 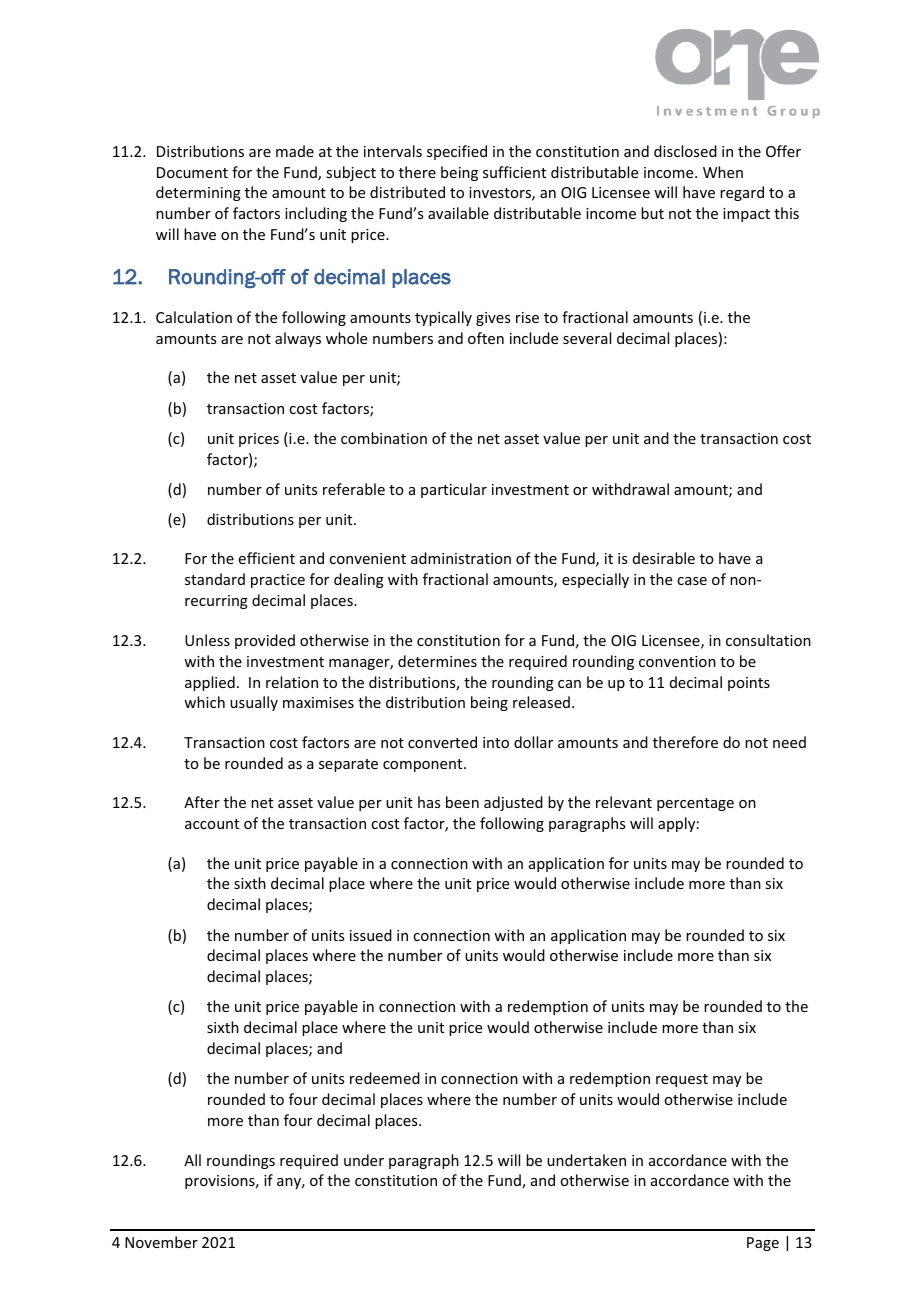 I want to click on usually, so click(x=254, y=703).
